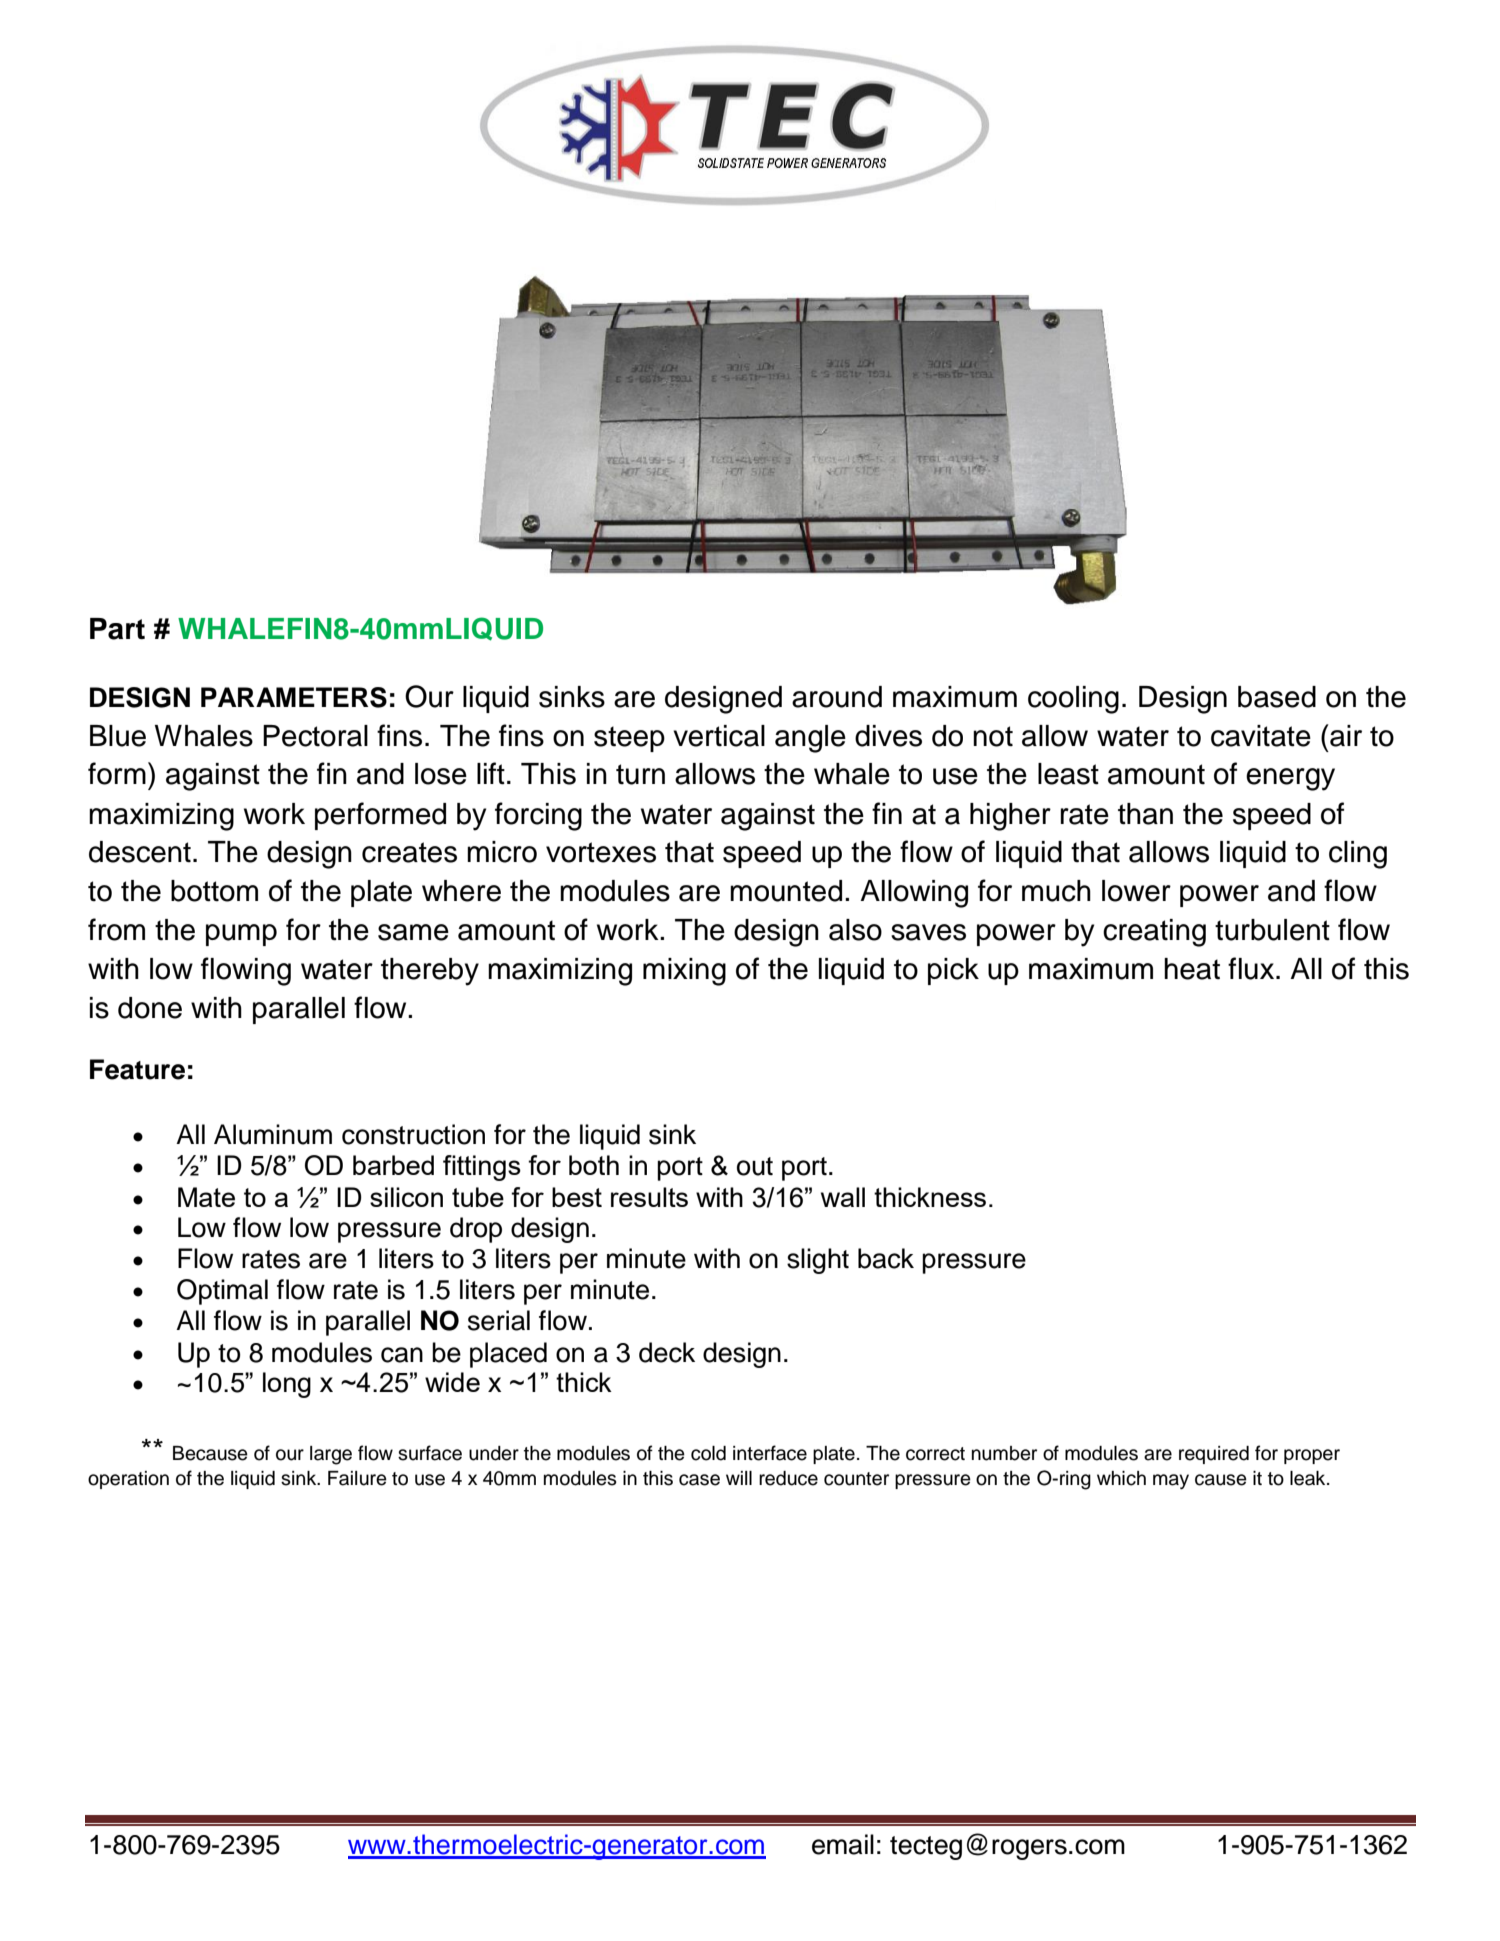  What do you see at coordinates (331, 1455) in the page?
I see `large` at bounding box center [331, 1455].
